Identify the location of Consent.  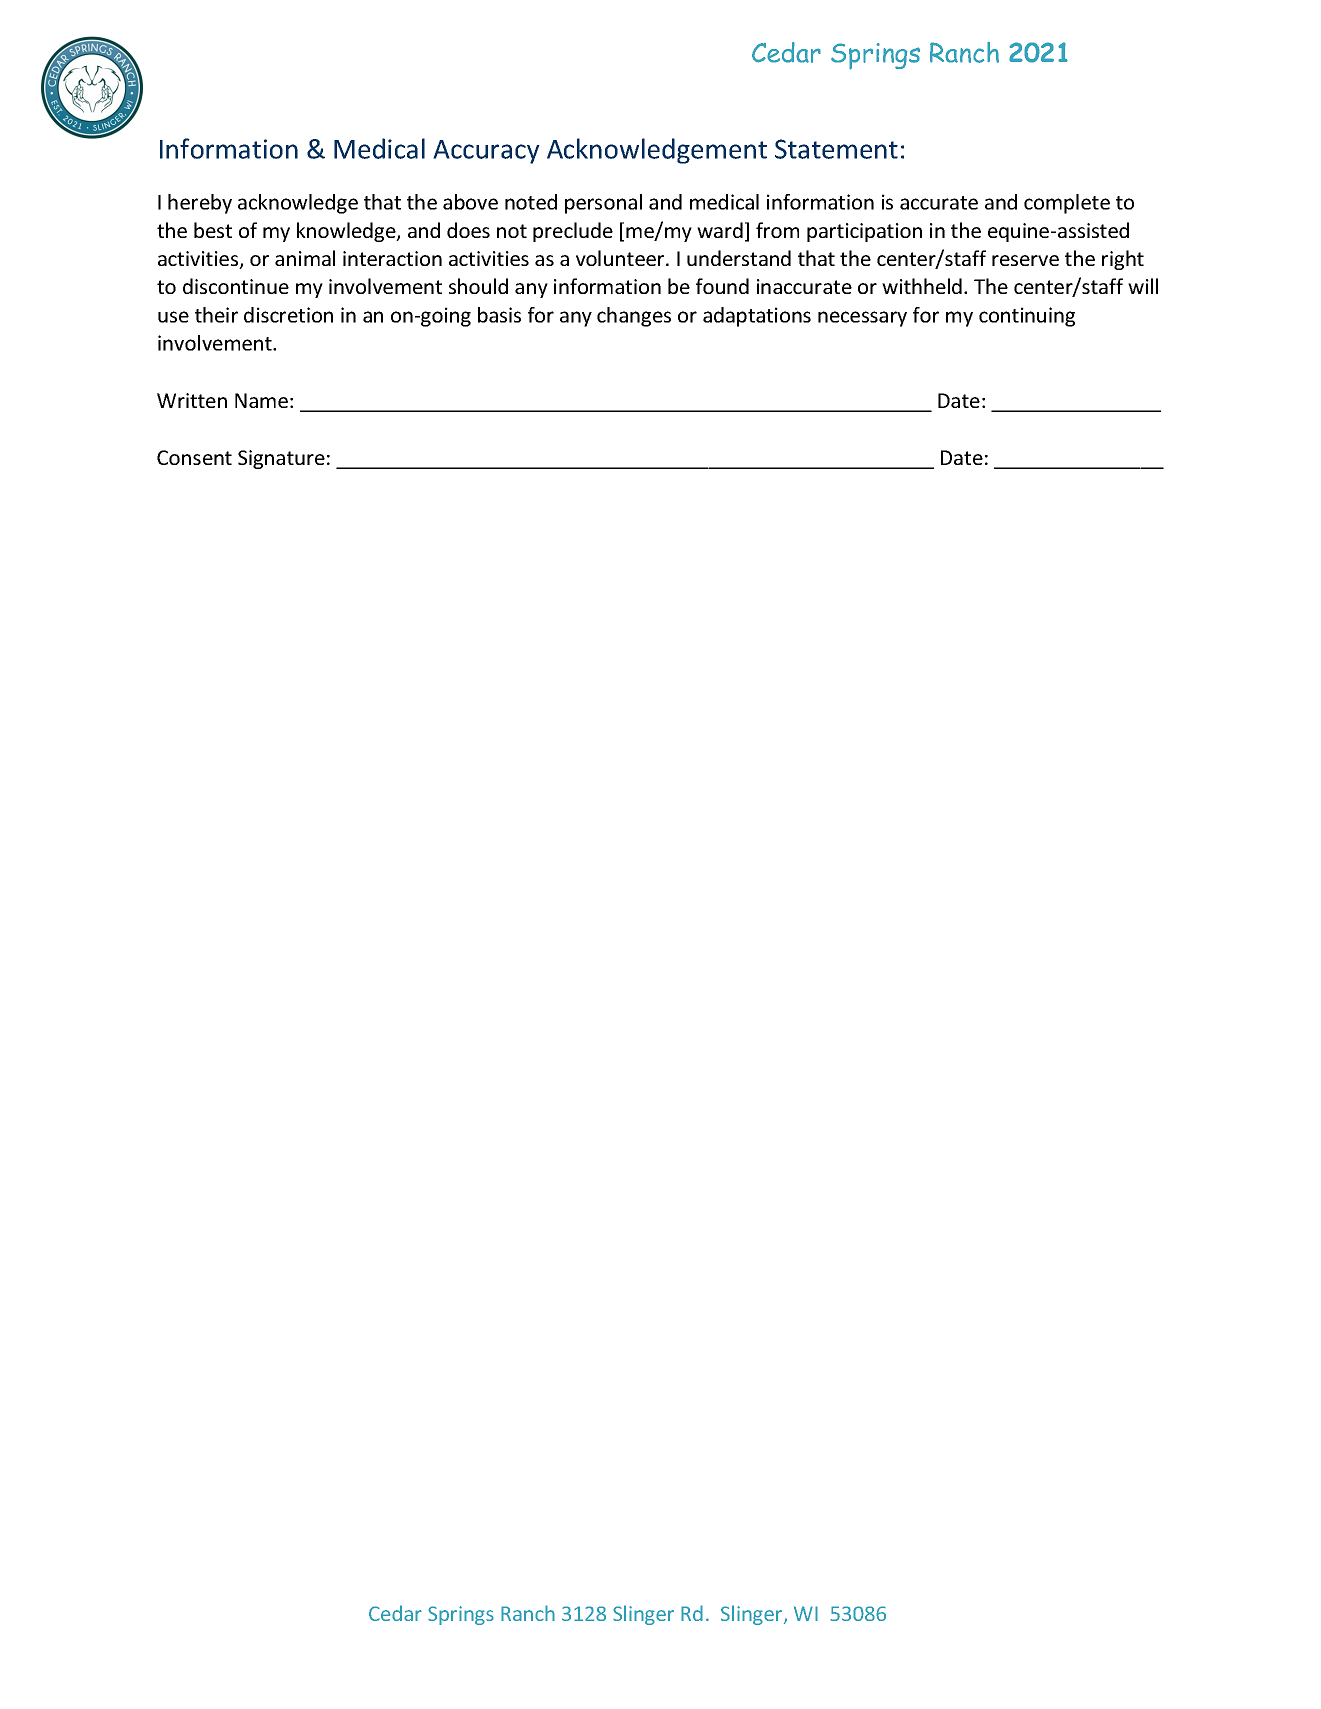
(194, 457).
